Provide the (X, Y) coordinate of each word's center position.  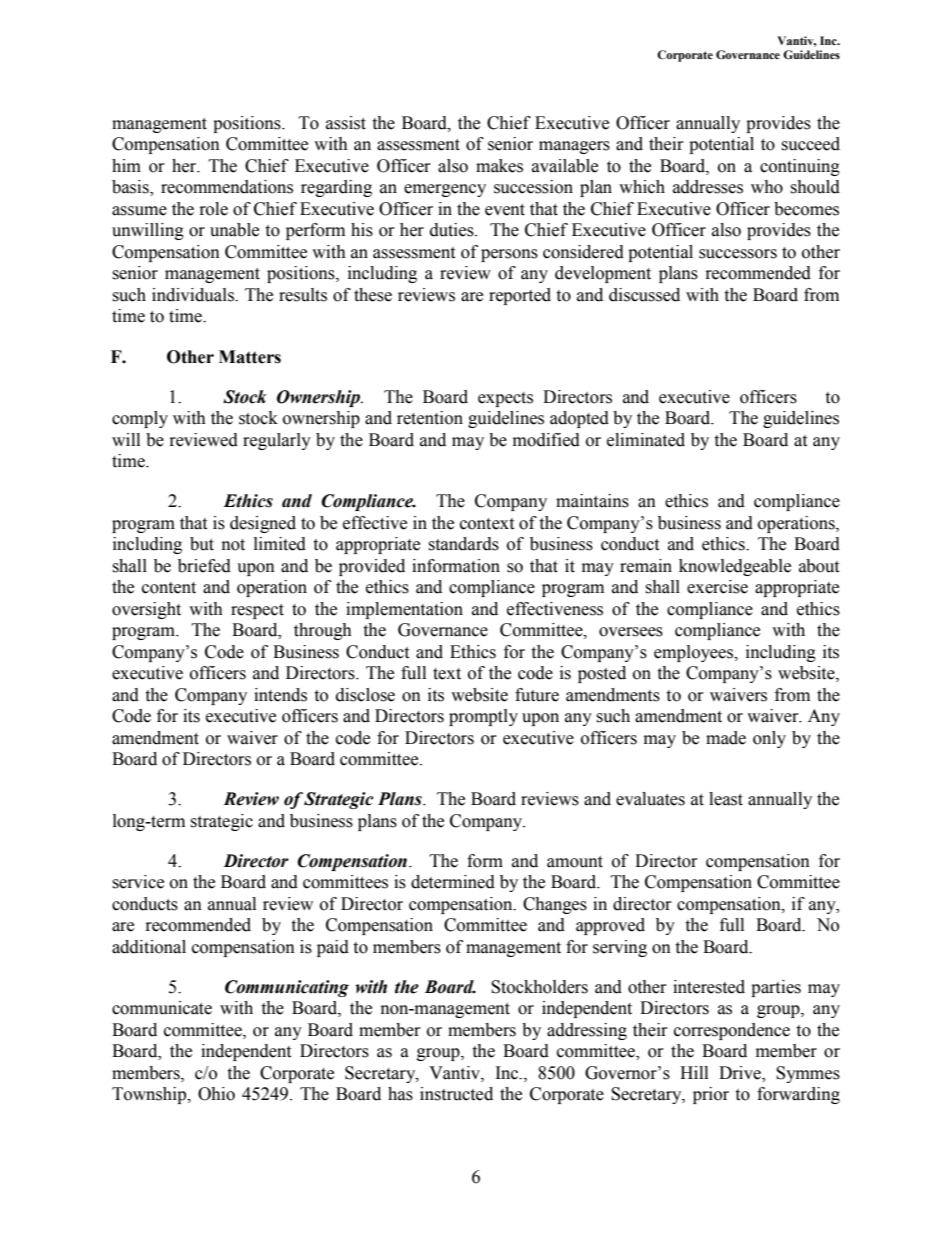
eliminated (646, 440)
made (726, 738)
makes (499, 166)
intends (280, 695)
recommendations (227, 187)
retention (430, 418)
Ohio (216, 1094)
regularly (277, 441)
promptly (483, 717)
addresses (708, 187)
